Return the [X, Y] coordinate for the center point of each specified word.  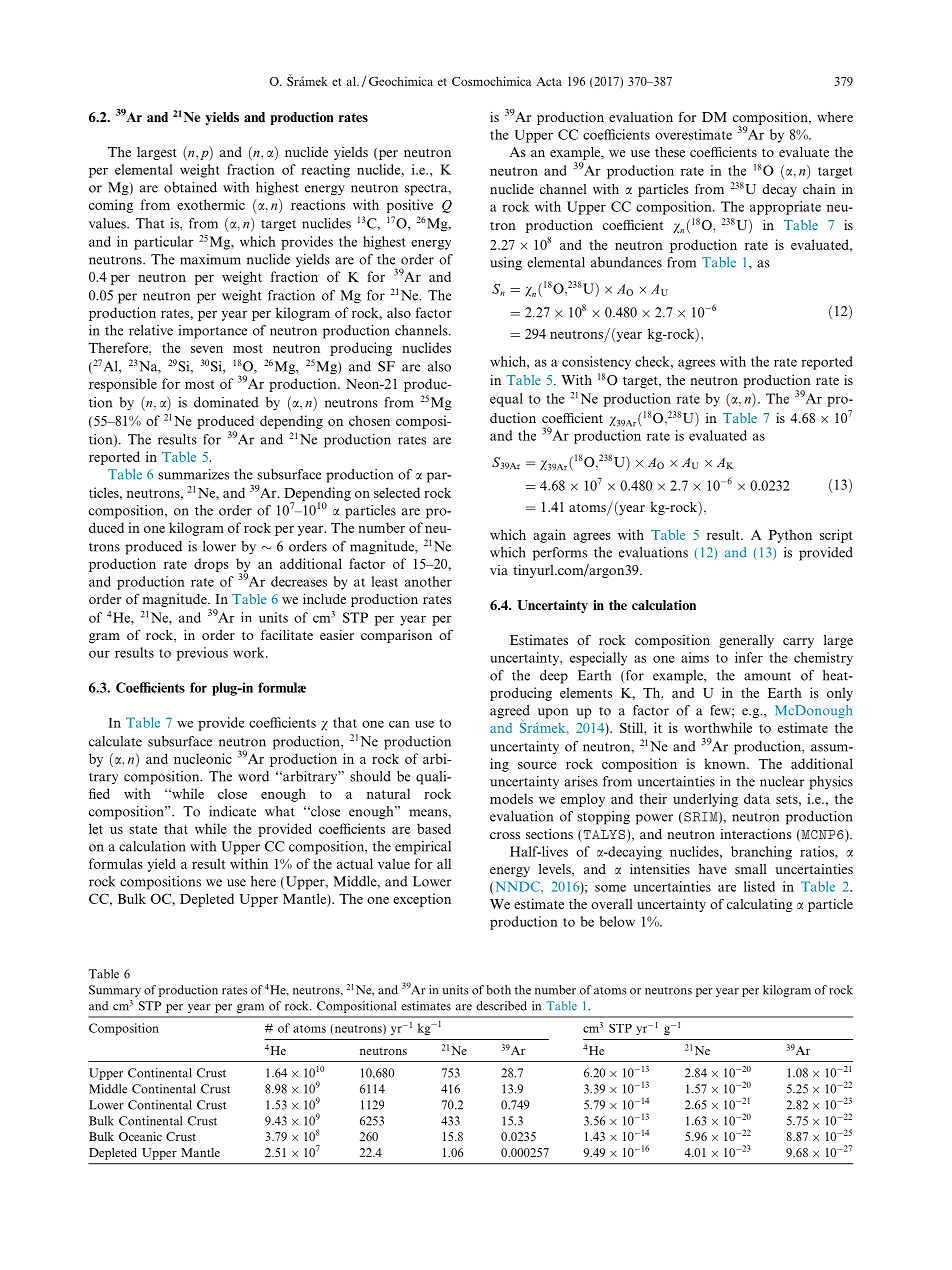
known [726, 763]
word [253, 776]
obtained [190, 187]
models [511, 798]
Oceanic [140, 1136]
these [670, 152]
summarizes [193, 474]
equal [506, 400]
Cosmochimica [491, 81]
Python [790, 536]
